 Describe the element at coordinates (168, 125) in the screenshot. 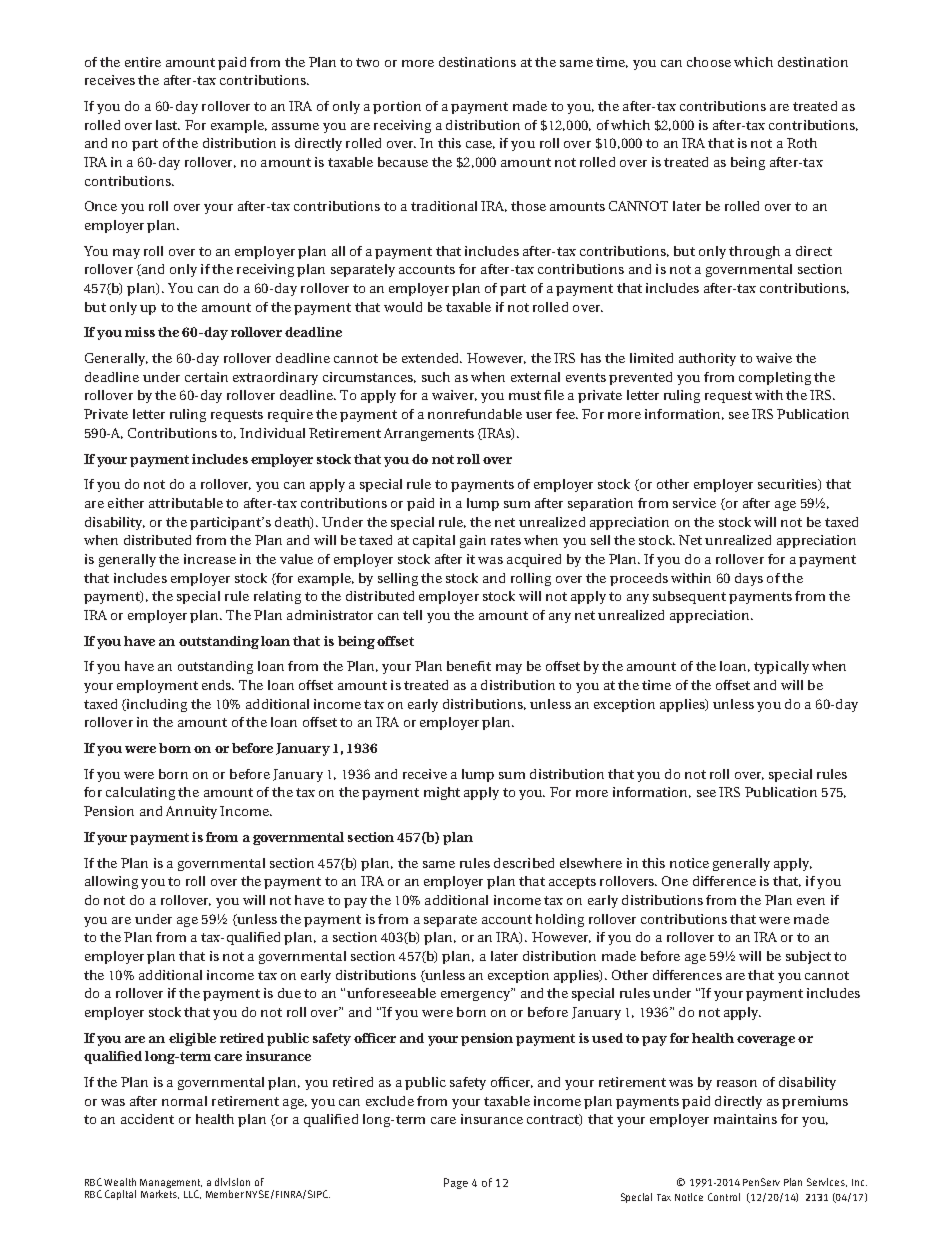

I see `last` at that location.
